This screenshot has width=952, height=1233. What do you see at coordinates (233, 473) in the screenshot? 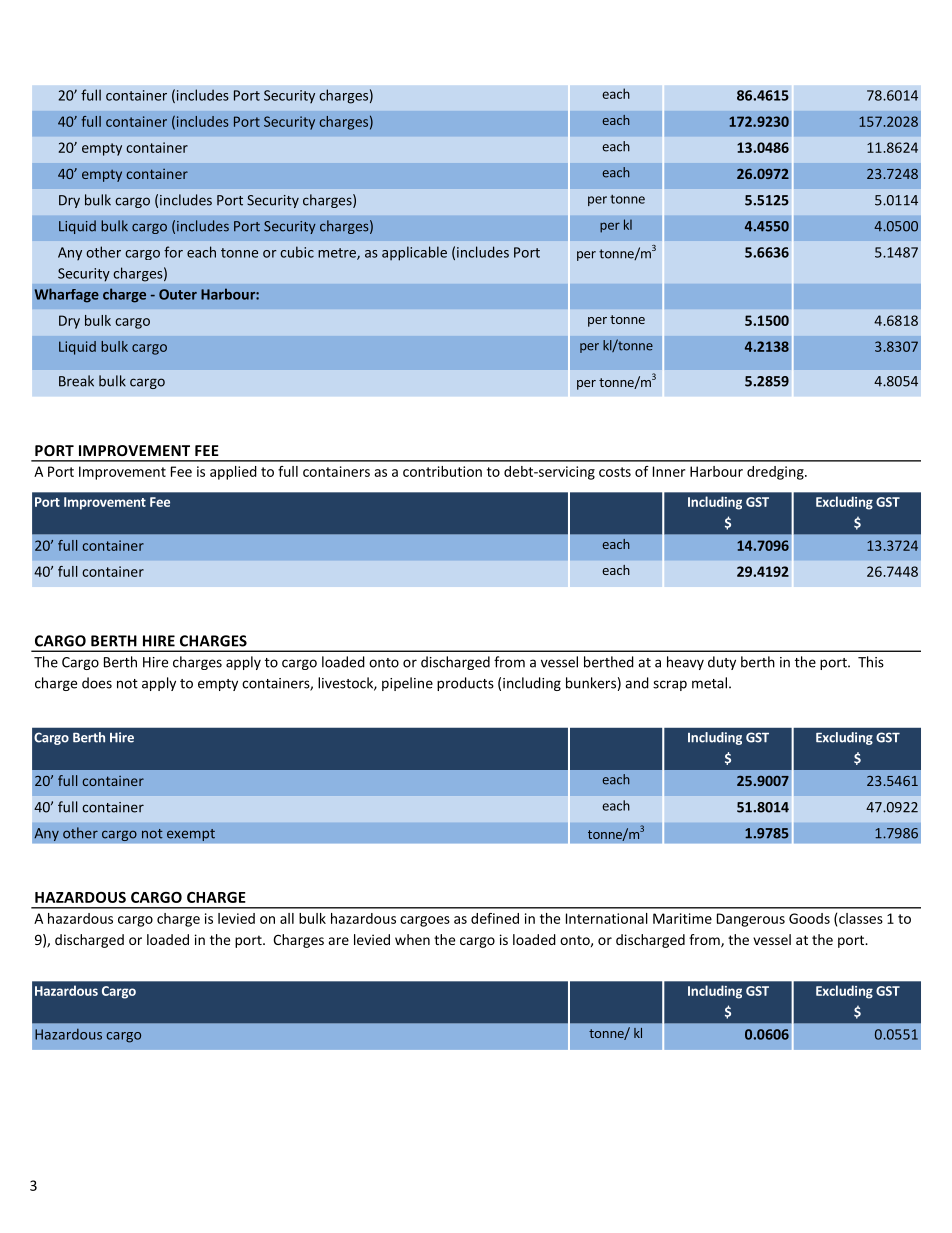
I see `applied` at bounding box center [233, 473].
